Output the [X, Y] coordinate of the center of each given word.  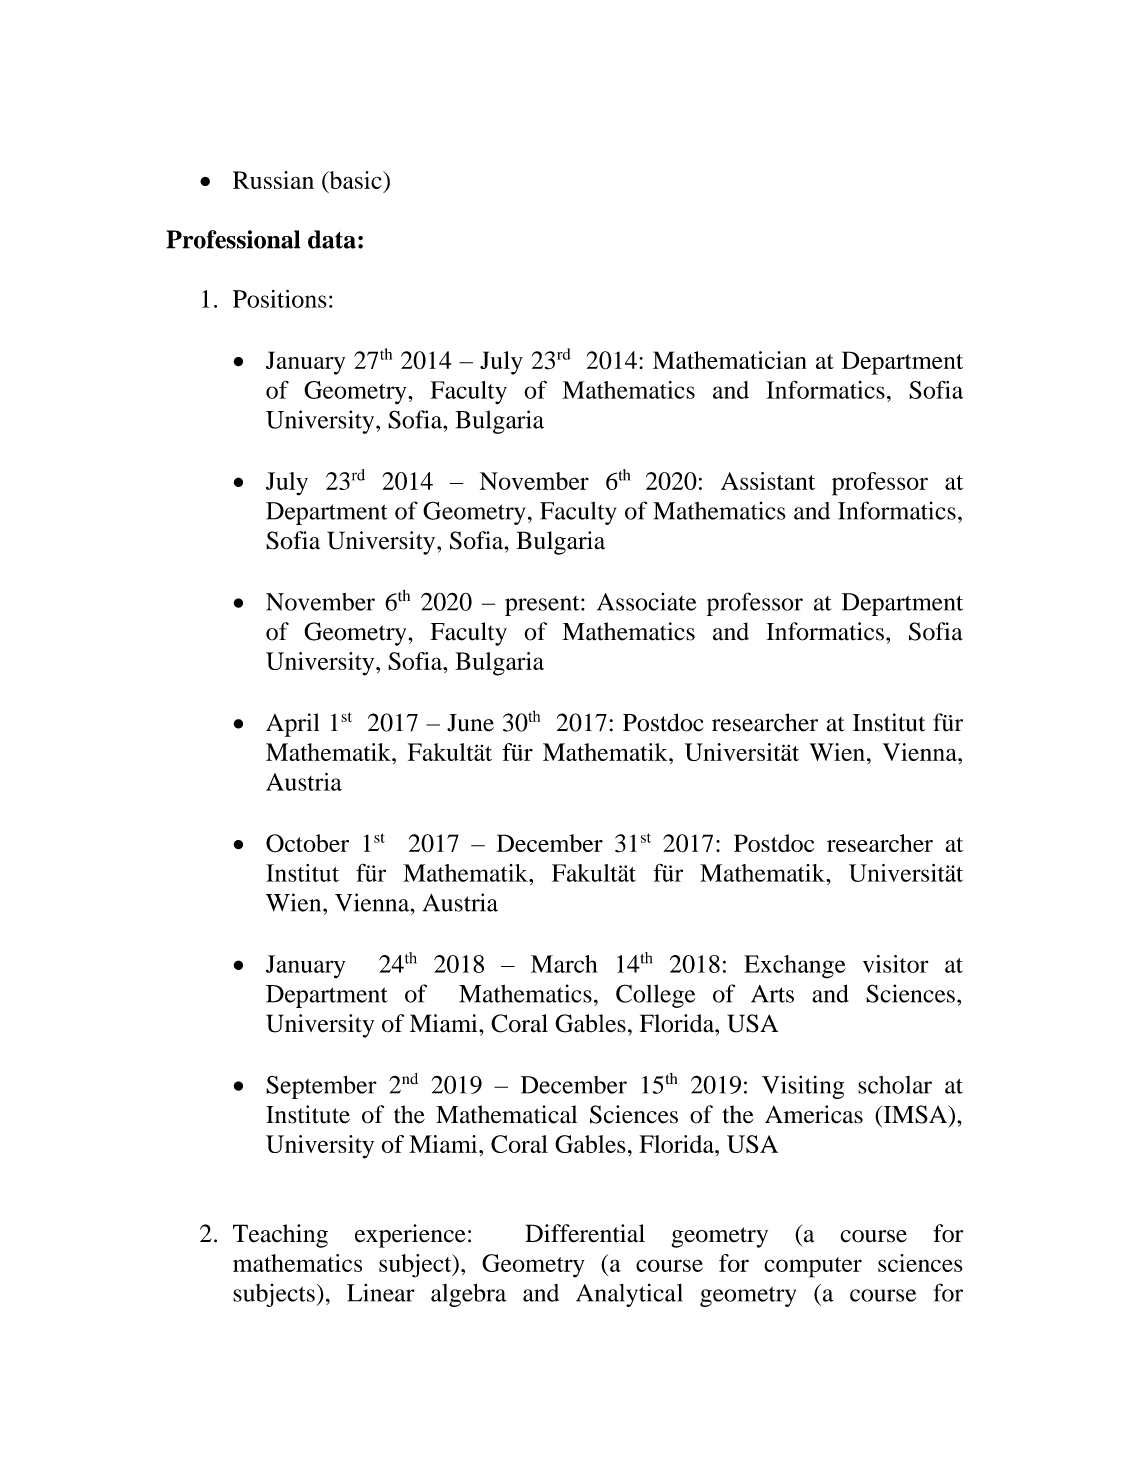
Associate [647, 602]
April [292, 725]
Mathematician [730, 360]
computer [813, 1267]
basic [355, 180]
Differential [585, 1233]
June [470, 723]
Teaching [280, 1236]
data [332, 239]
